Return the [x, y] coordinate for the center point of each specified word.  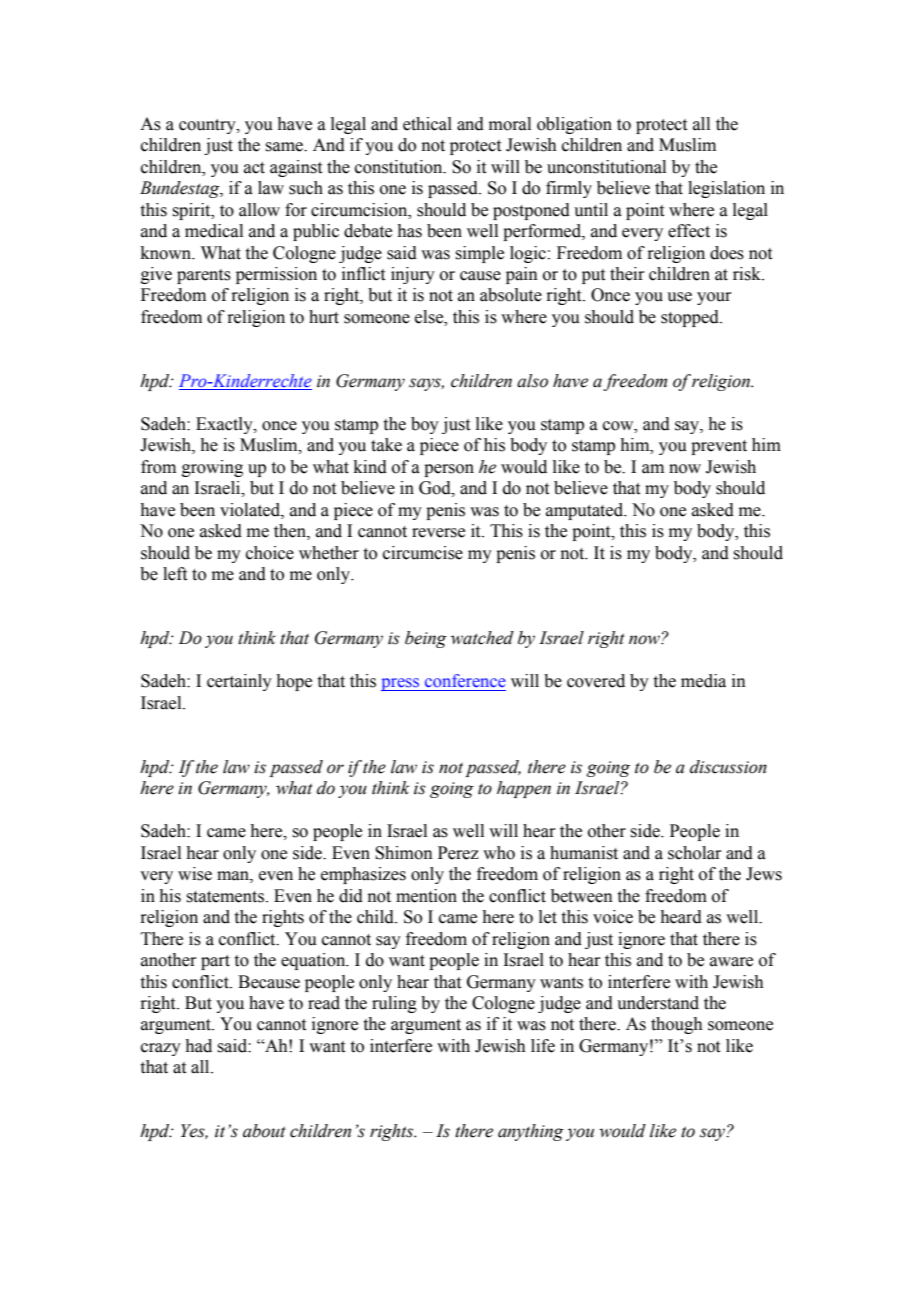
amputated [586, 511]
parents [204, 276]
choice [270, 553]
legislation [726, 189]
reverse [438, 533]
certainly [239, 682]
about [264, 1131]
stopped [691, 318]
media [703, 681]
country [208, 126]
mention [426, 896]
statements [225, 897]
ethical [427, 124]
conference [465, 681]
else [430, 317]
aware [731, 962]
